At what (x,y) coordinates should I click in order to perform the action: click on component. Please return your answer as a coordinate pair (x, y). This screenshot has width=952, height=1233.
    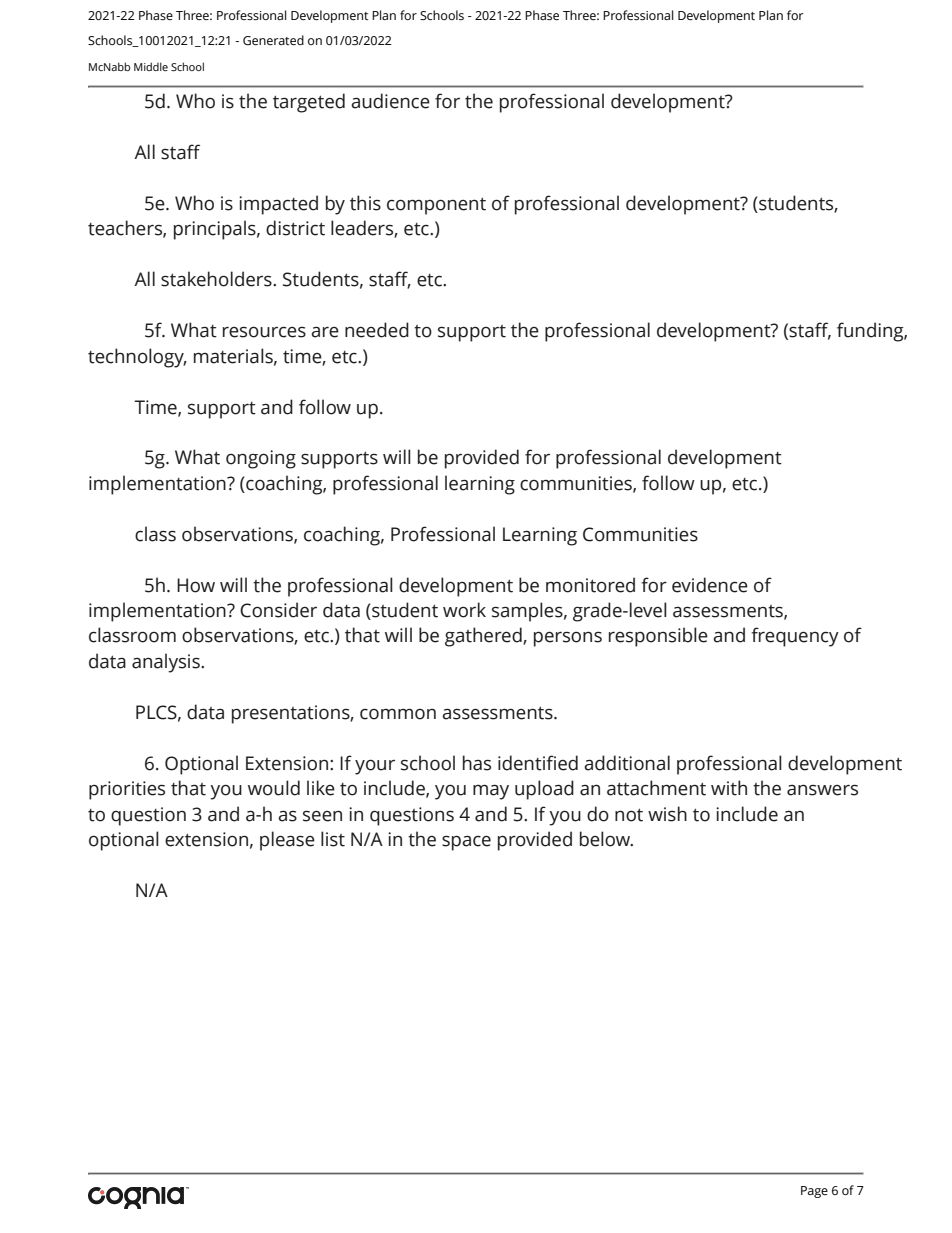
    Looking at the image, I should click on (436, 206).
